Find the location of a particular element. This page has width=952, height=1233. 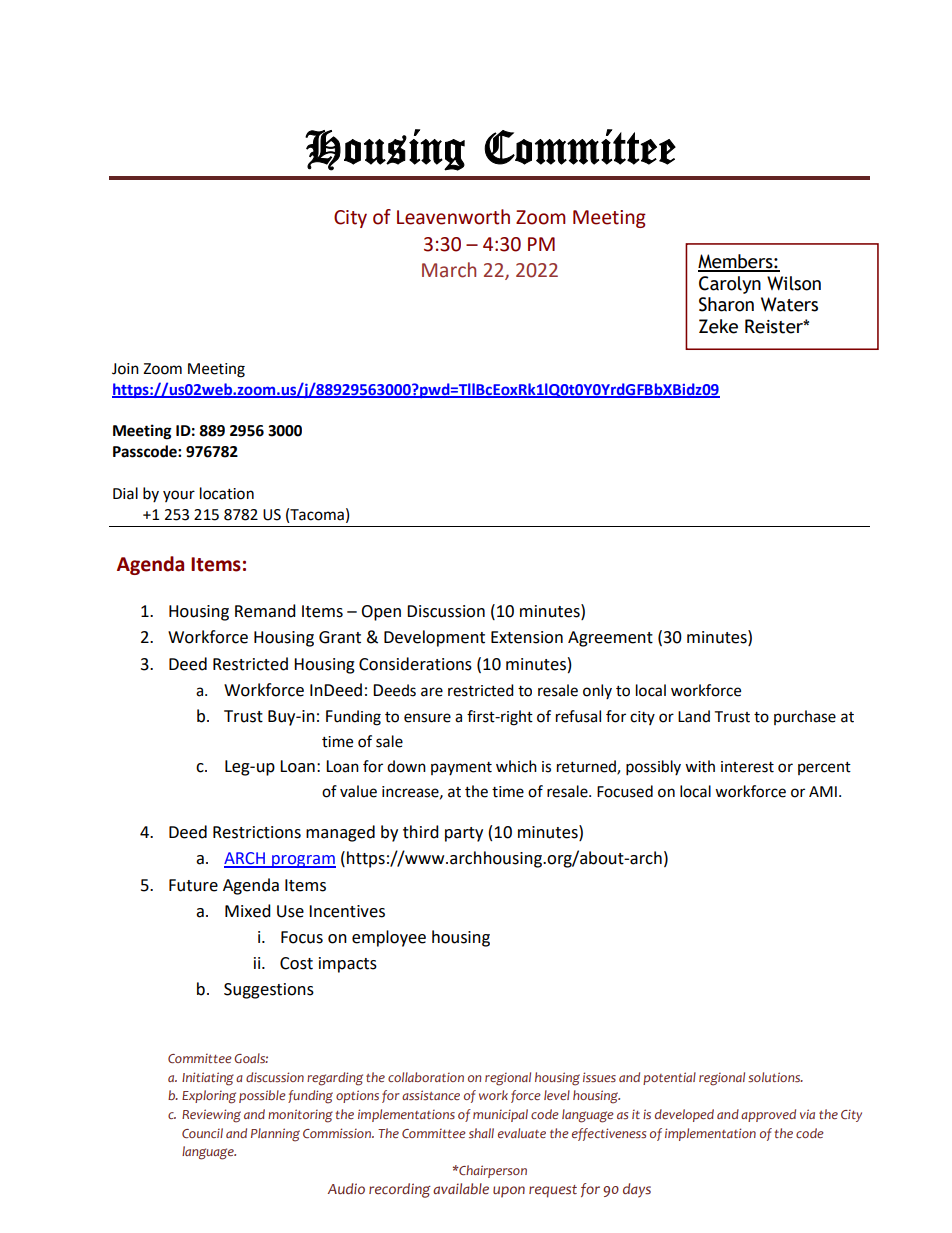

Council is located at coordinates (202, 1133).
